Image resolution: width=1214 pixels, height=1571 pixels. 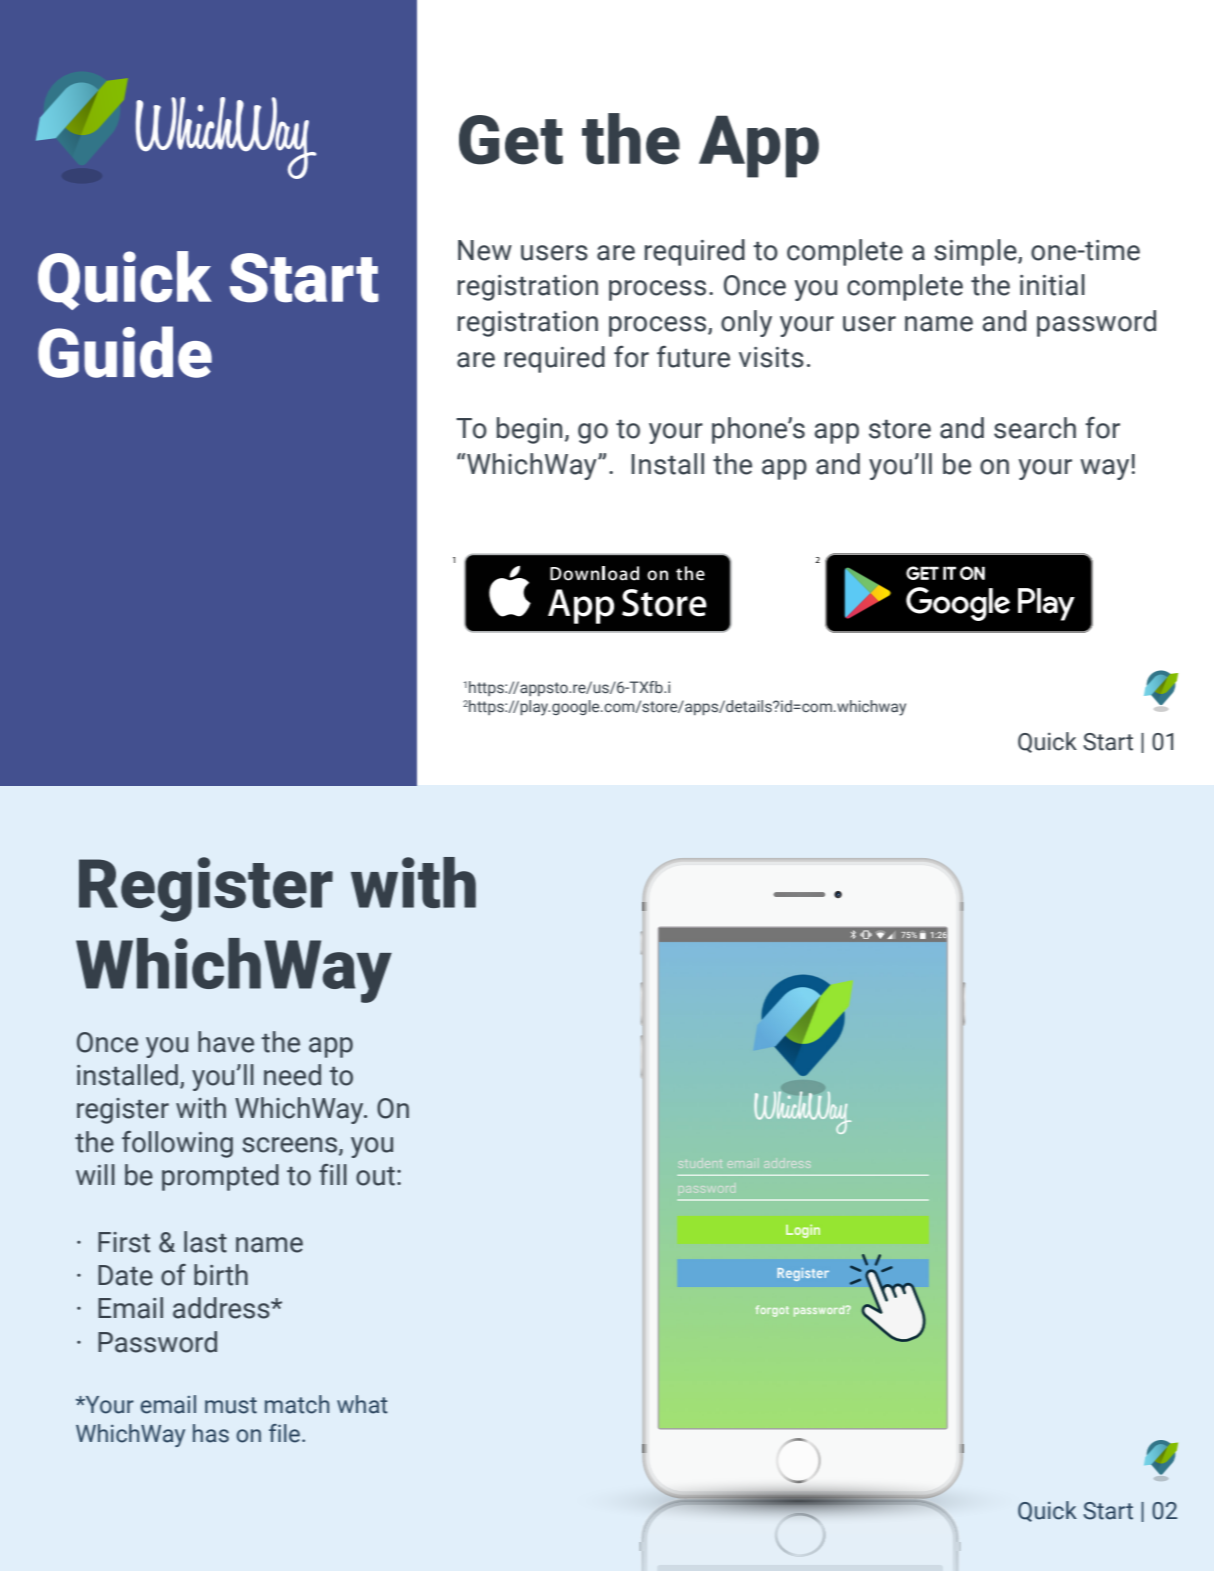 What do you see at coordinates (125, 352) in the screenshot?
I see `Guide` at bounding box center [125, 352].
